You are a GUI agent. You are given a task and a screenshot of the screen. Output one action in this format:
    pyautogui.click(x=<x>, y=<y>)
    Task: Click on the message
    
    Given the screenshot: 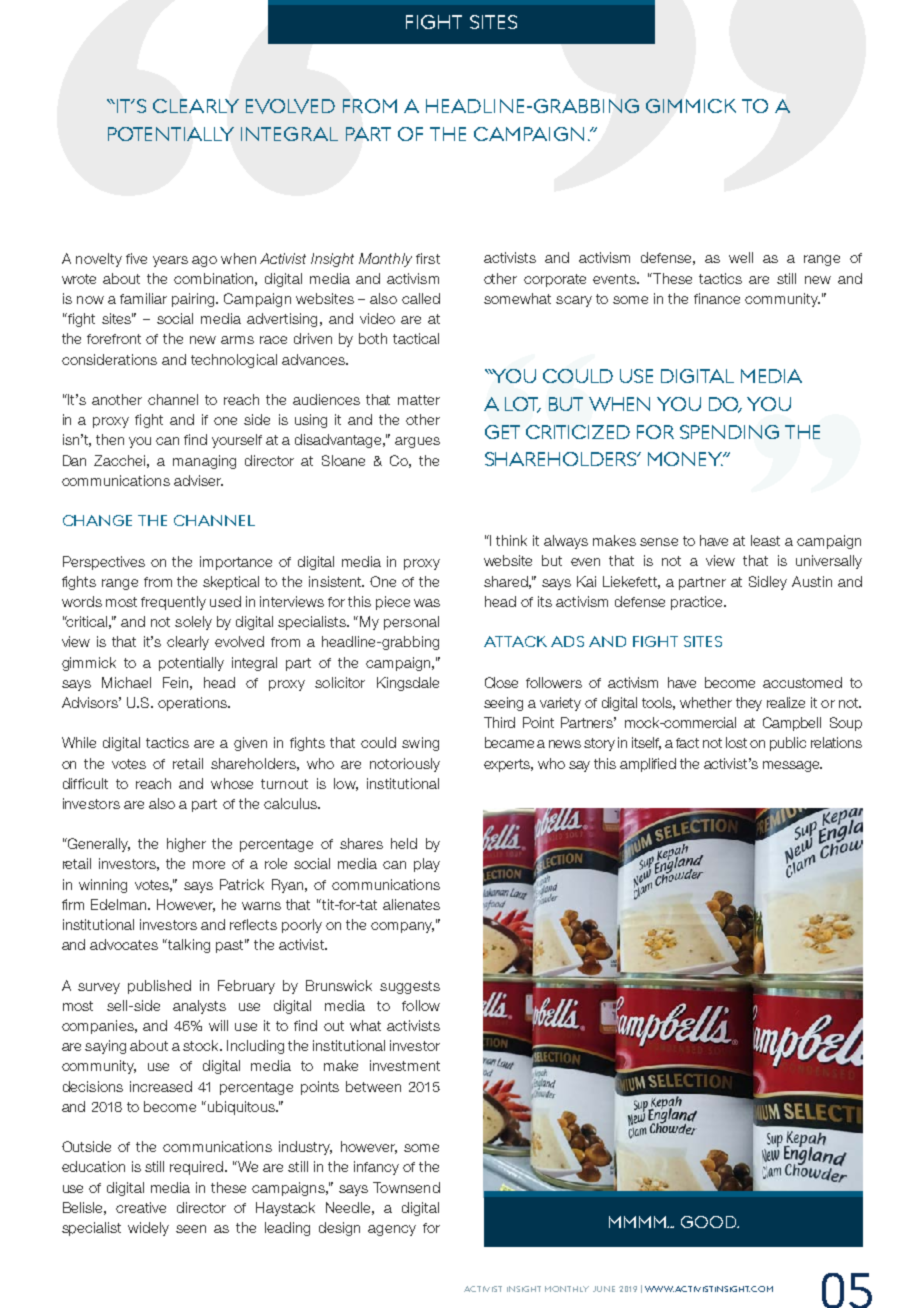 What is the action you would take?
    pyautogui.click(x=792, y=766)
